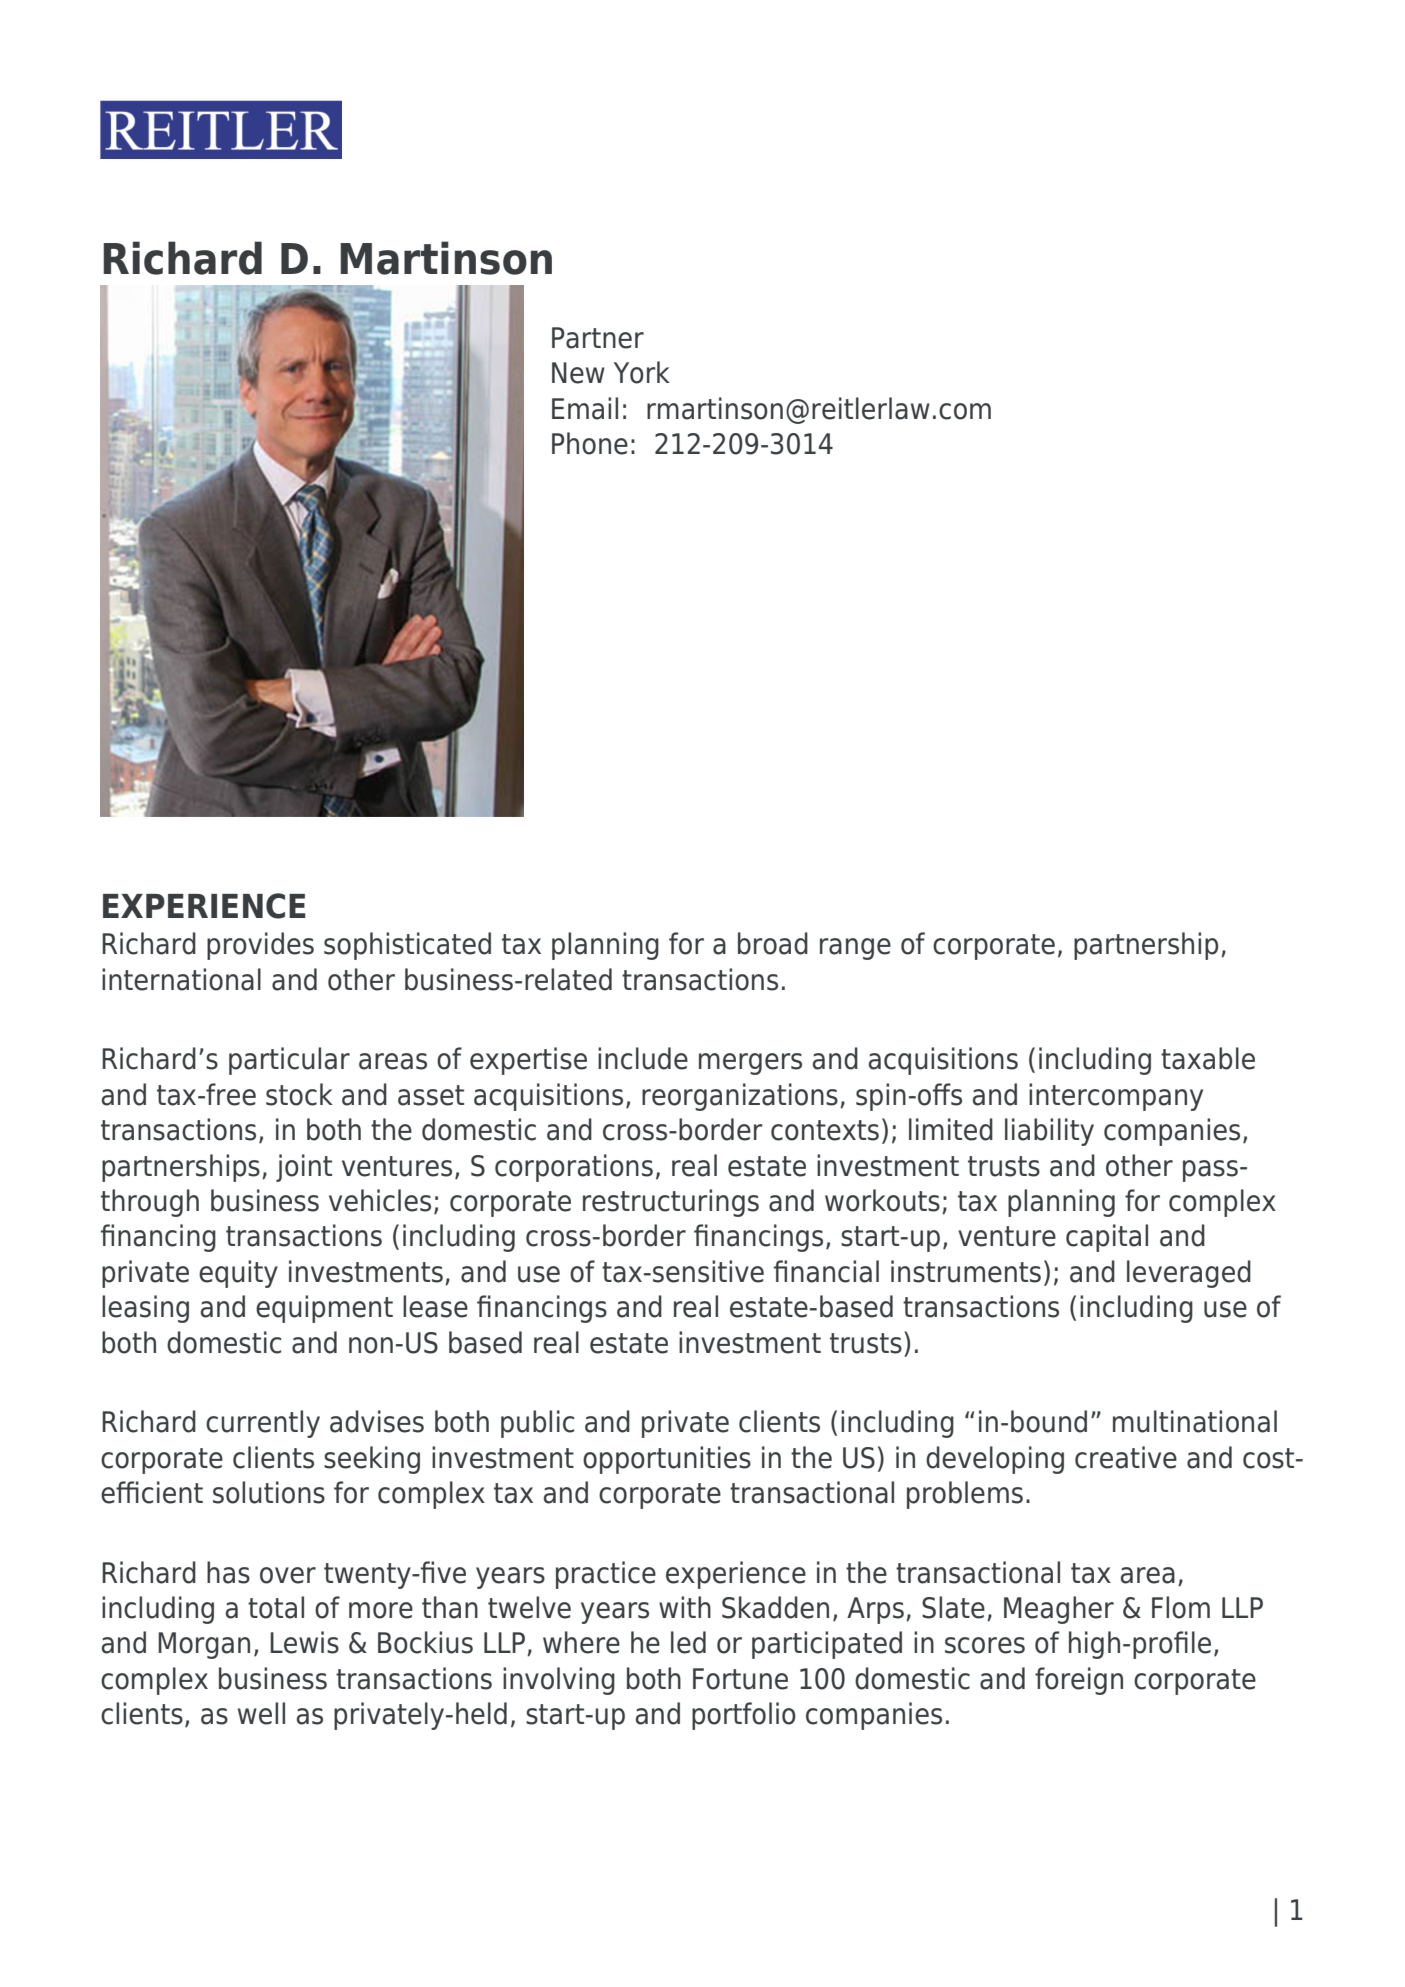  What do you see at coordinates (855, 949) in the screenshot?
I see `range` at bounding box center [855, 949].
